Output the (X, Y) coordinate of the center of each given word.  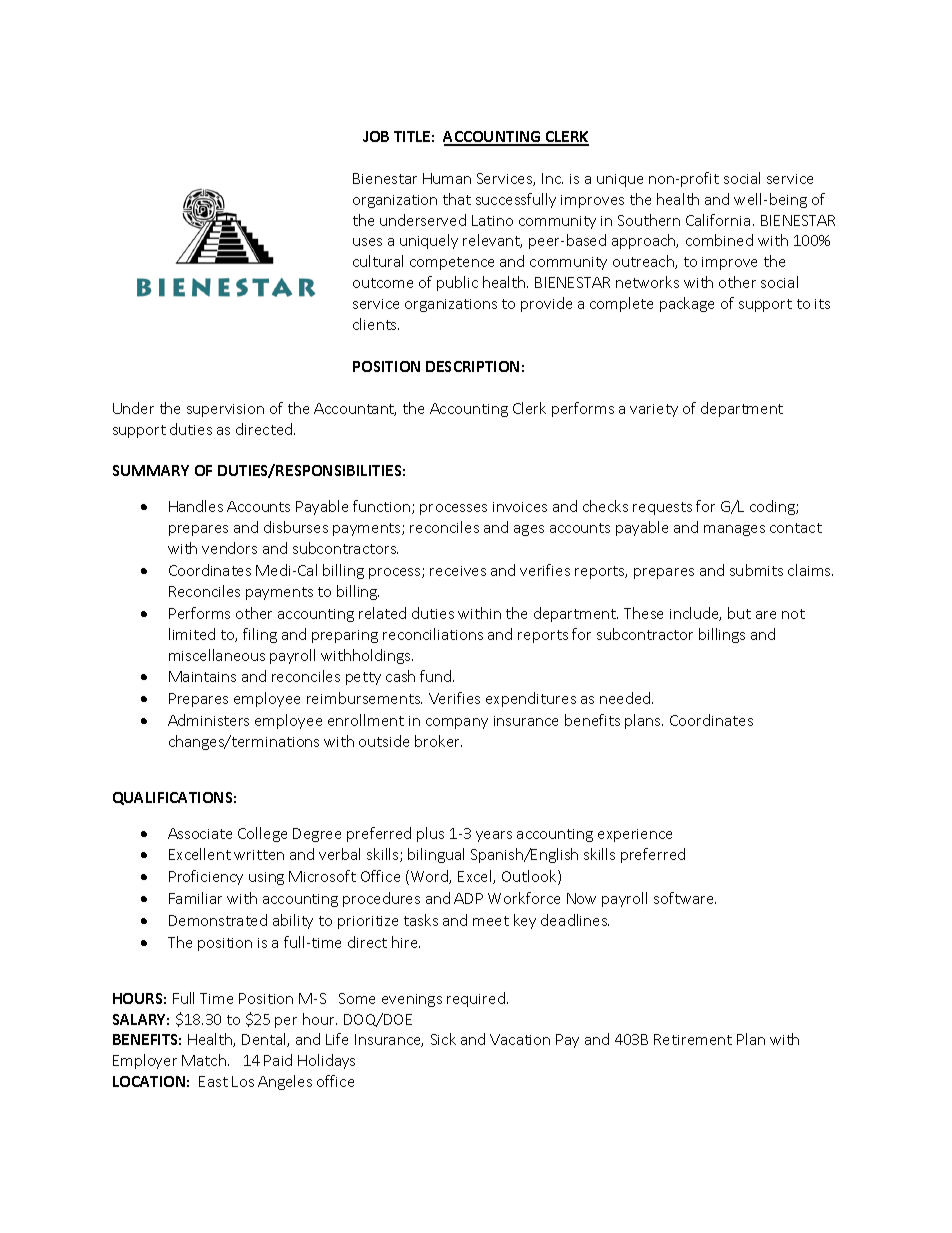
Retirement (693, 1039)
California (718, 220)
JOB (376, 136)
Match (204, 1060)
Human (447, 178)
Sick (443, 1039)
